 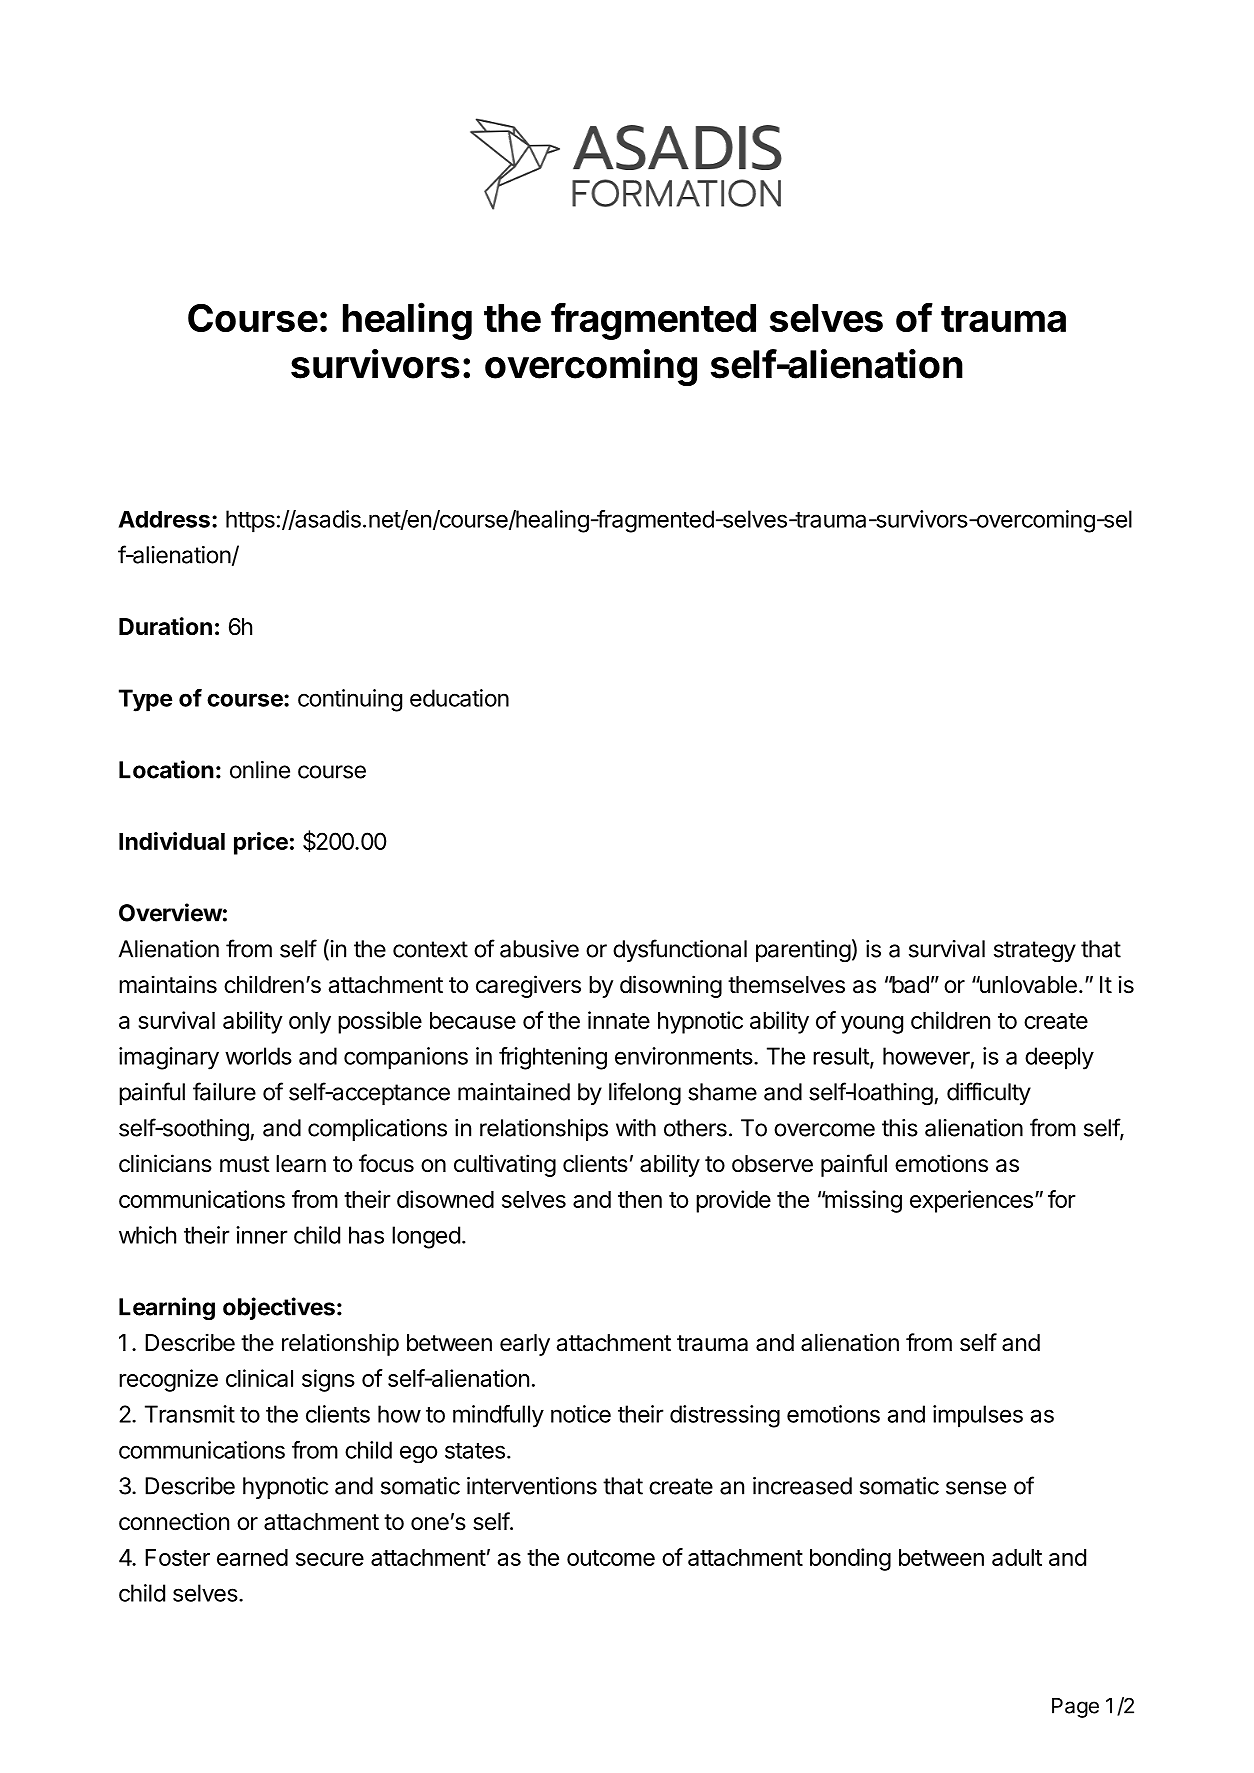 I want to click on earned, so click(x=252, y=1557).
